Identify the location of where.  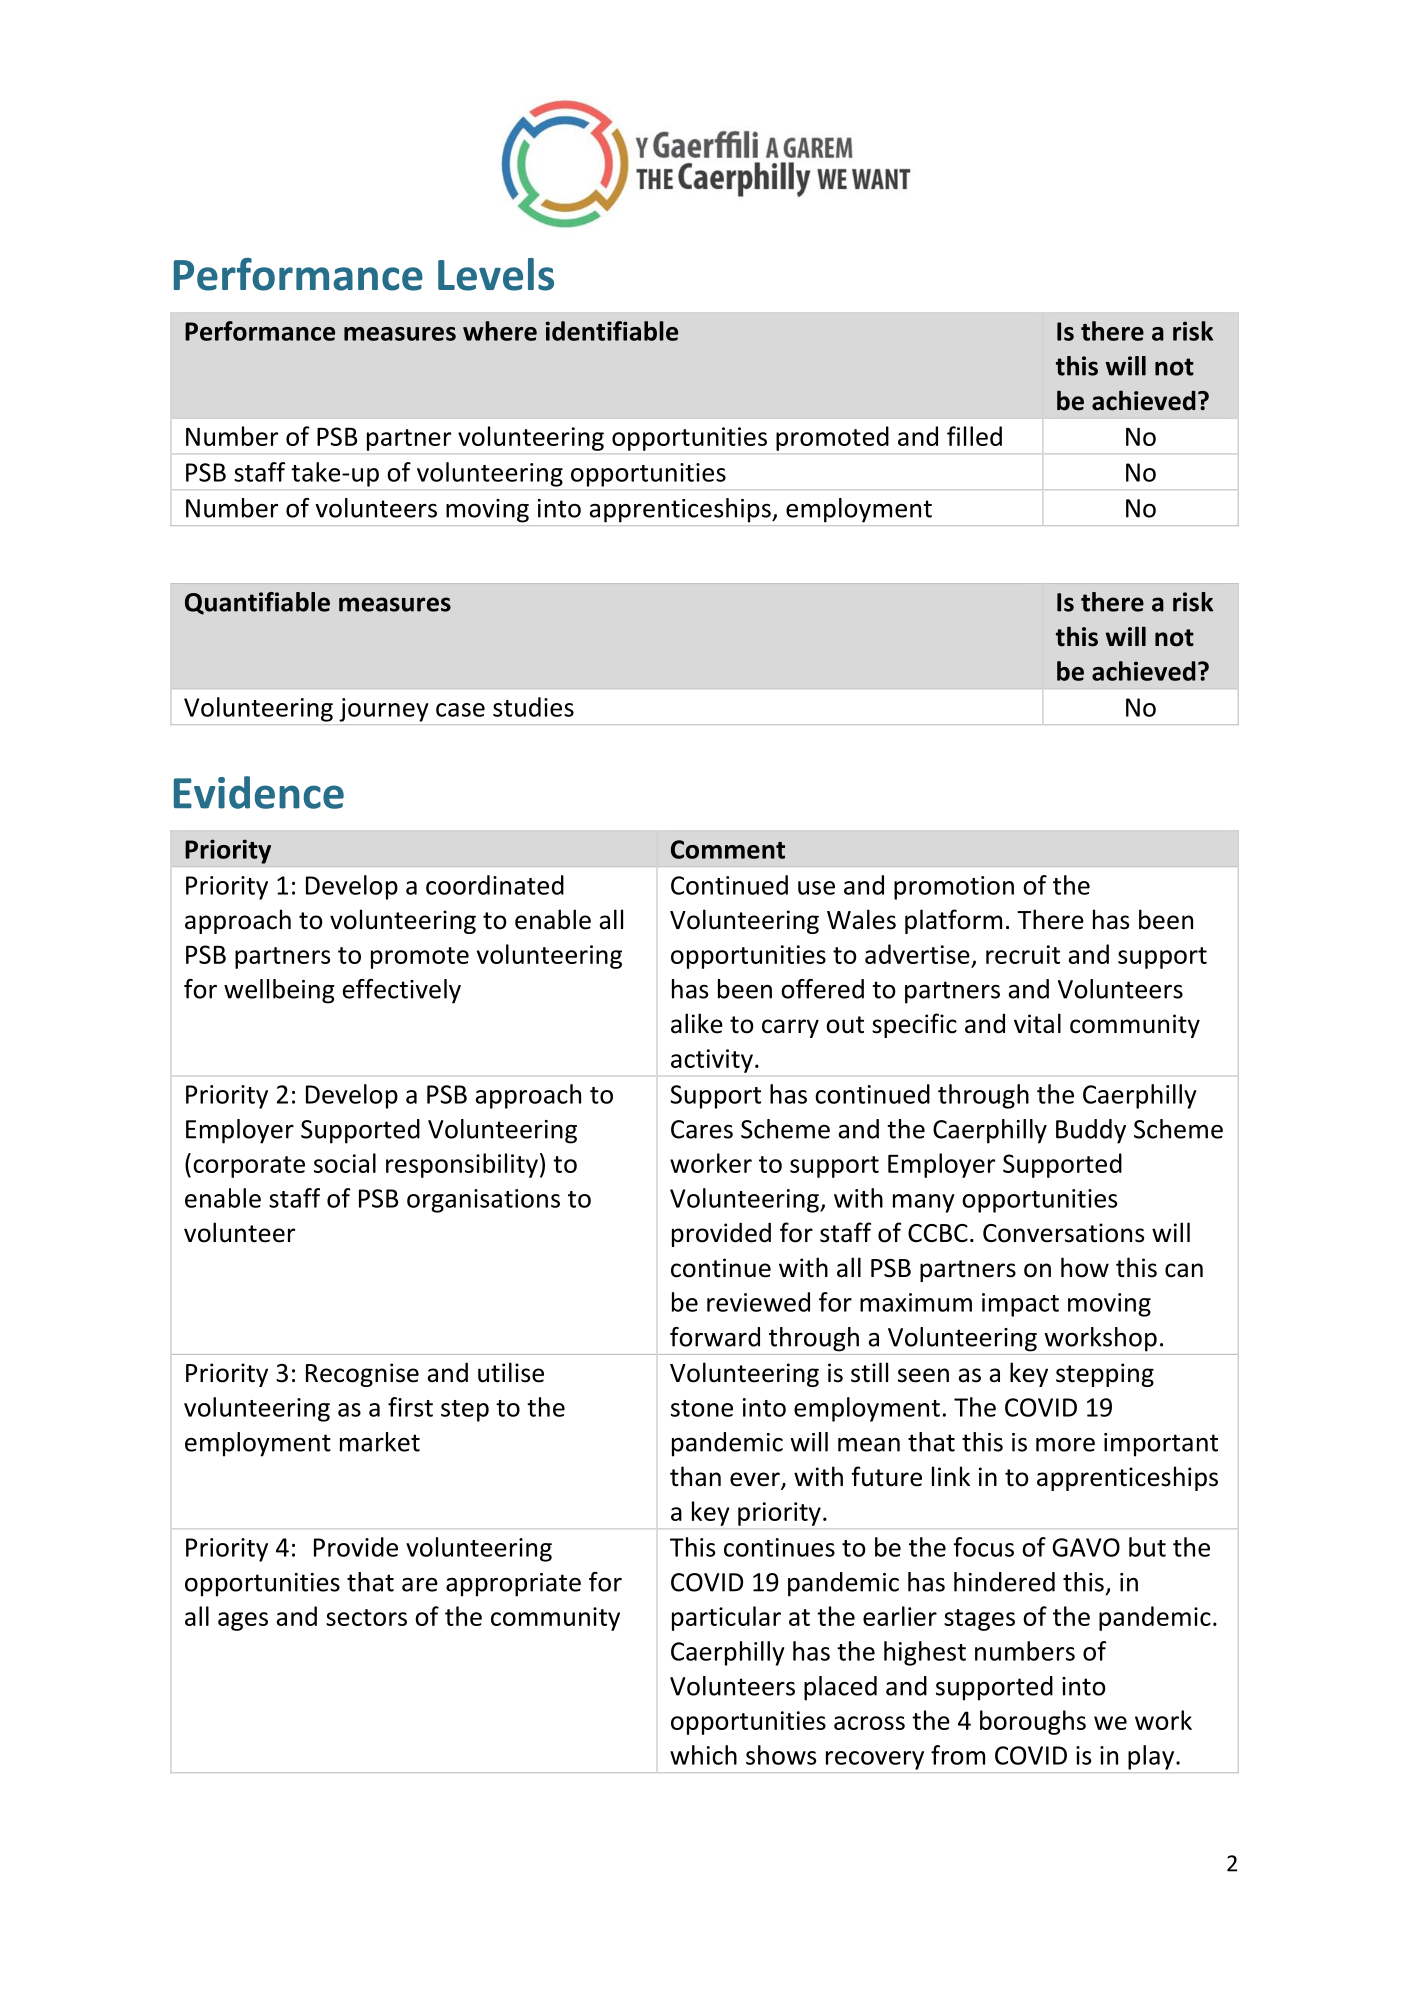
(500, 331).
